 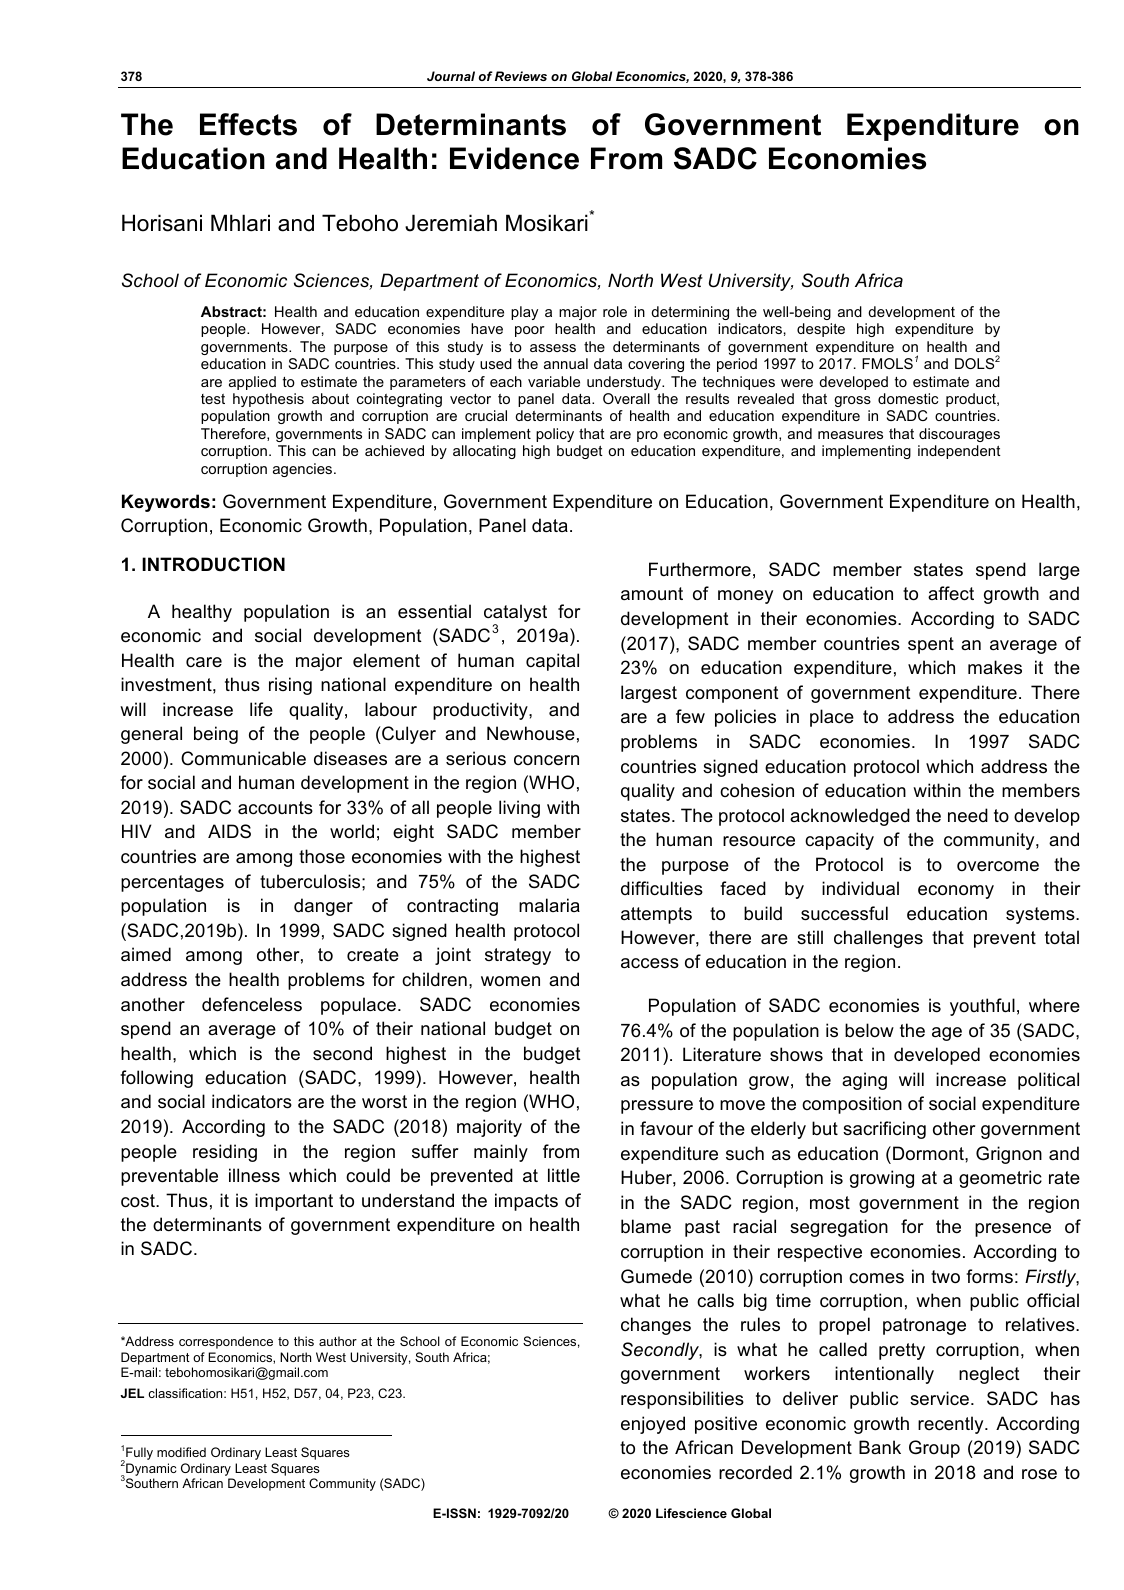 I want to click on policy, so click(x=555, y=435).
